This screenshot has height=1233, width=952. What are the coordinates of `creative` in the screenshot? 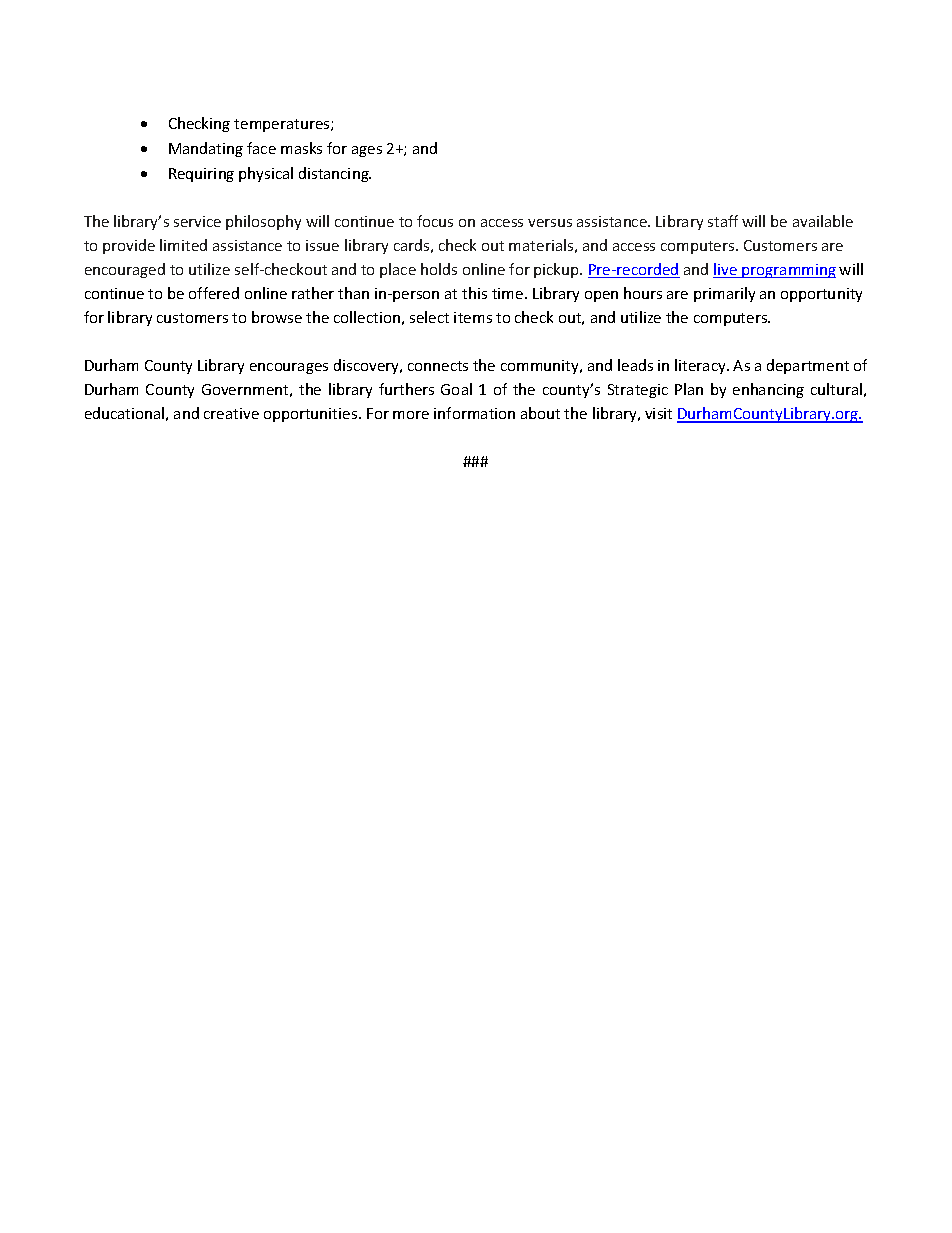 It's located at (231, 413).
